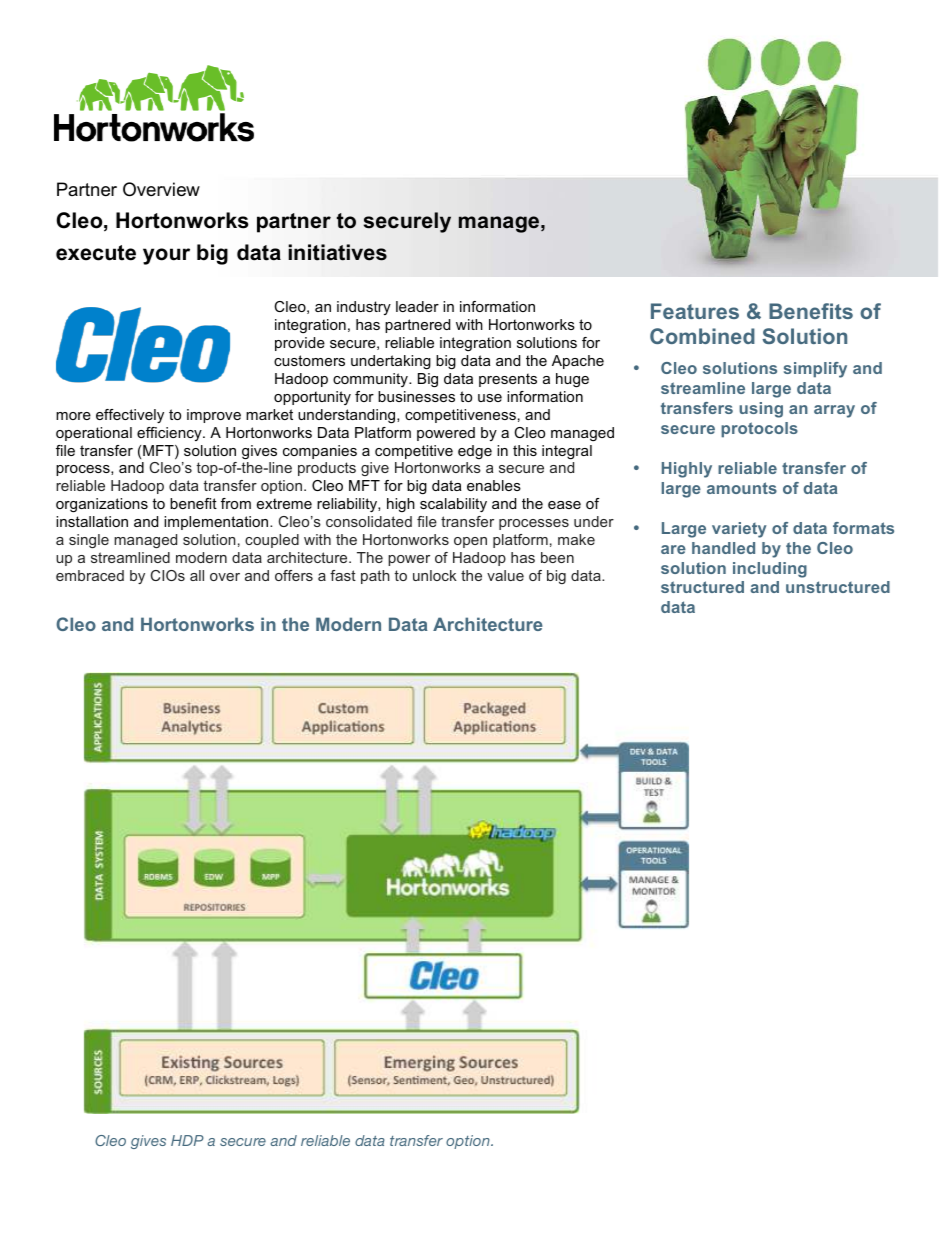  Describe the element at coordinates (815, 370) in the image. I see `simplify` at that location.
